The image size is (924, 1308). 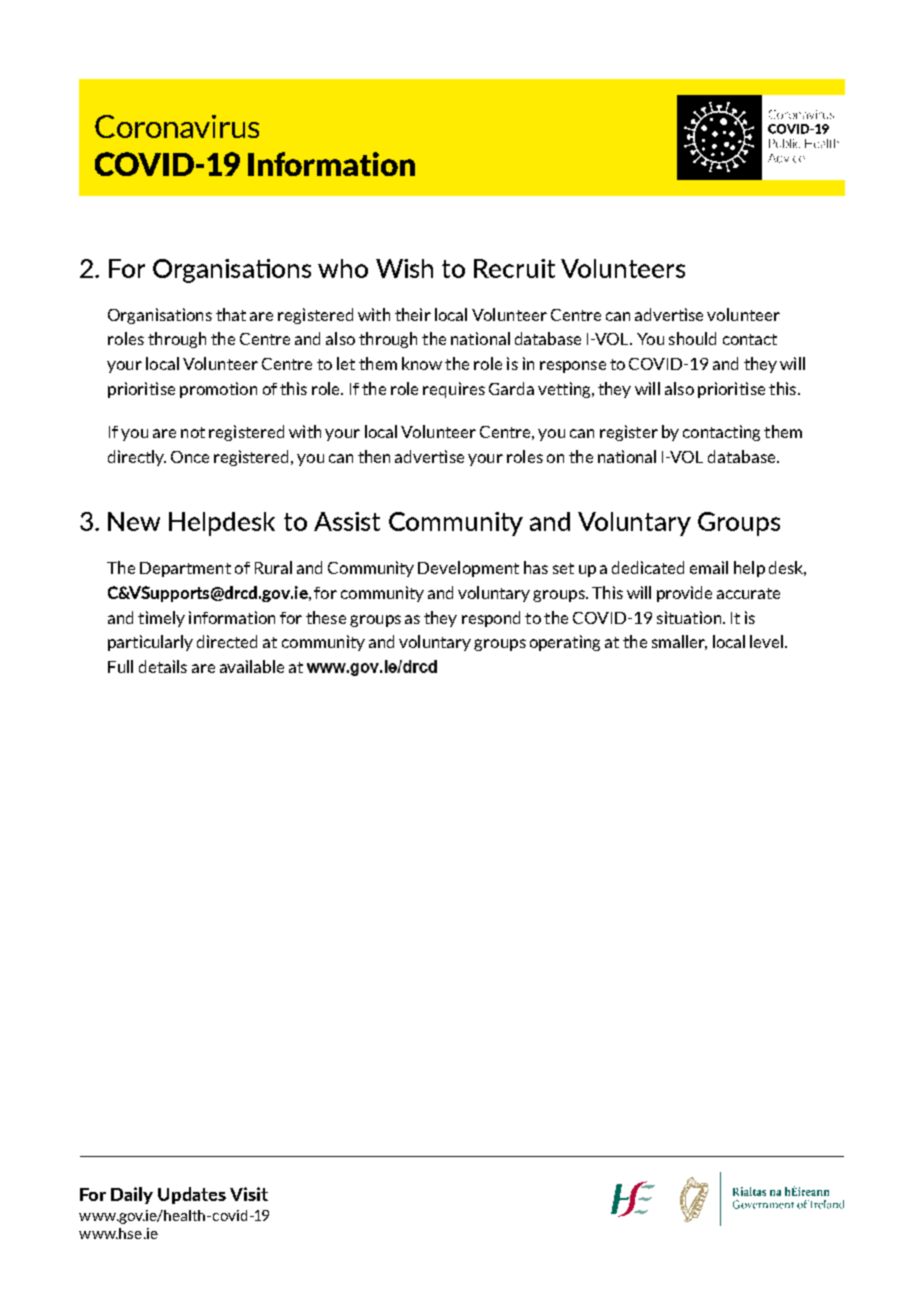 I want to click on Coronavirus, so click(x=177, y=126).
